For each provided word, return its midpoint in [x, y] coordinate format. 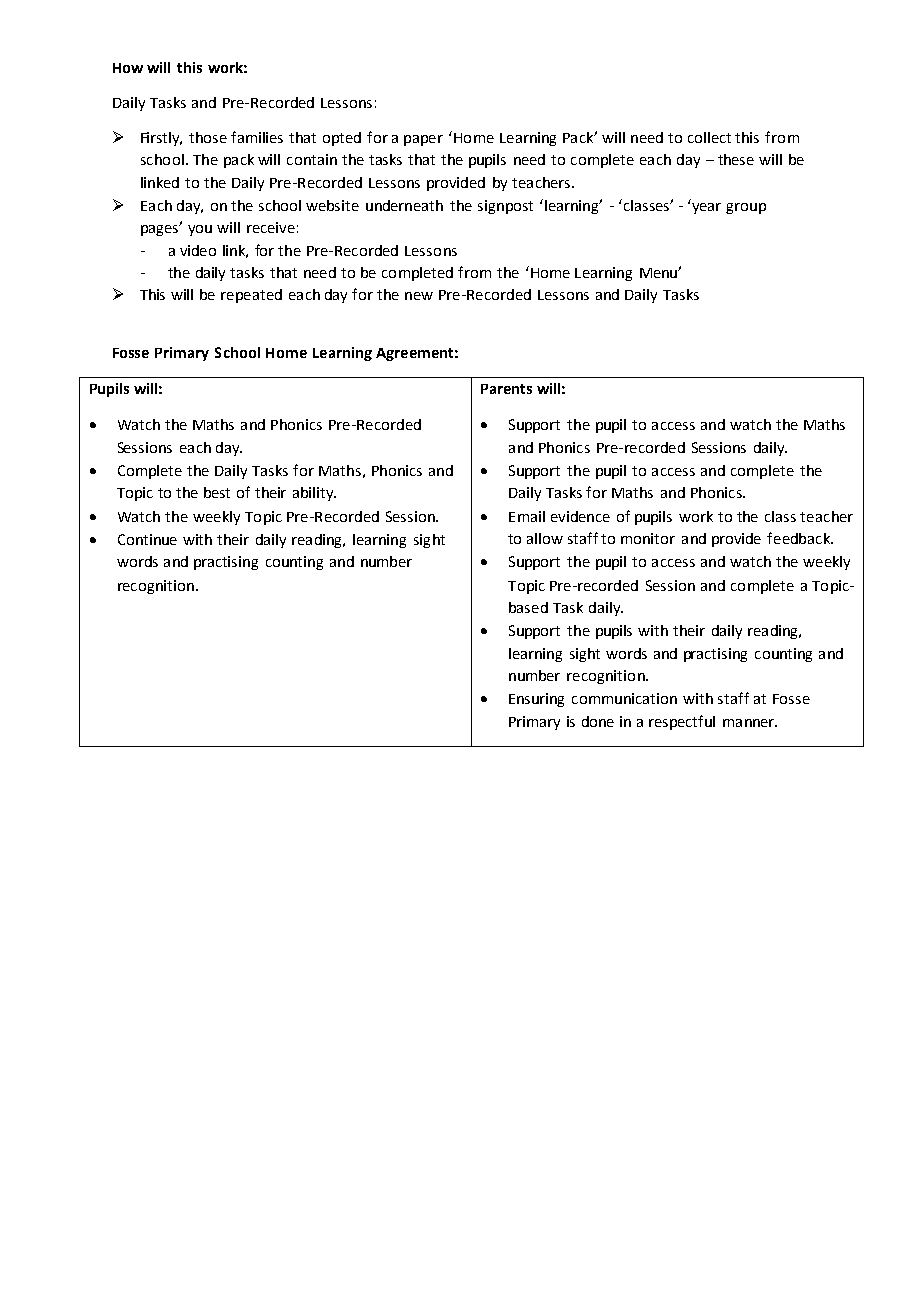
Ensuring [536, 700]
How [128, 68]
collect [709, 137]
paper [423, 140]
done [598, 721]
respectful [682, 722]
